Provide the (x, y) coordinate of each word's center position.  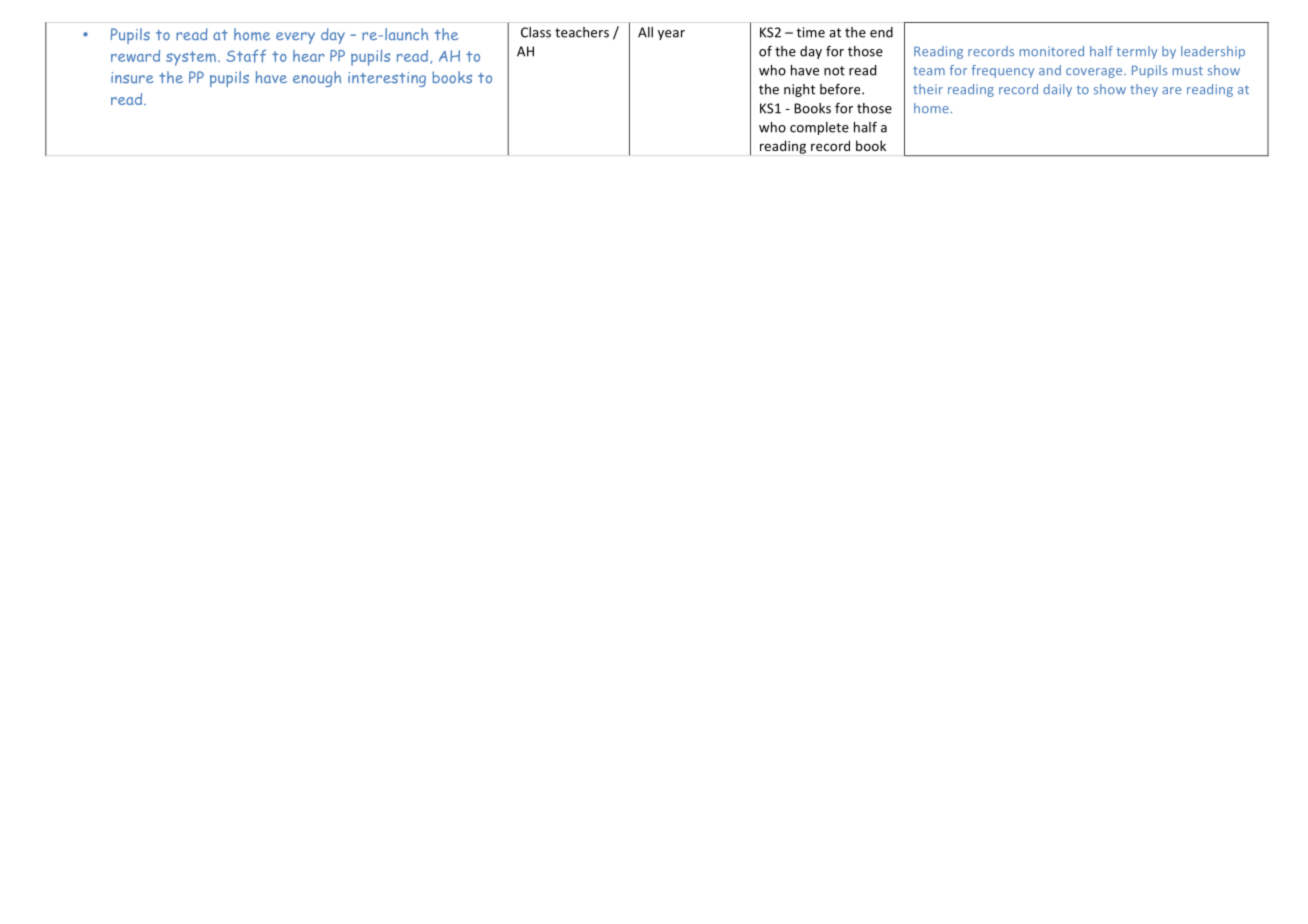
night (799, 90)
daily (1057, 90)
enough (317, 79)
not (834, 71)
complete (819, 128)
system (192, 58)
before (841, 89)
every (295, 38)
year (671, 35)
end (881, 32)
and (1050, 70)
